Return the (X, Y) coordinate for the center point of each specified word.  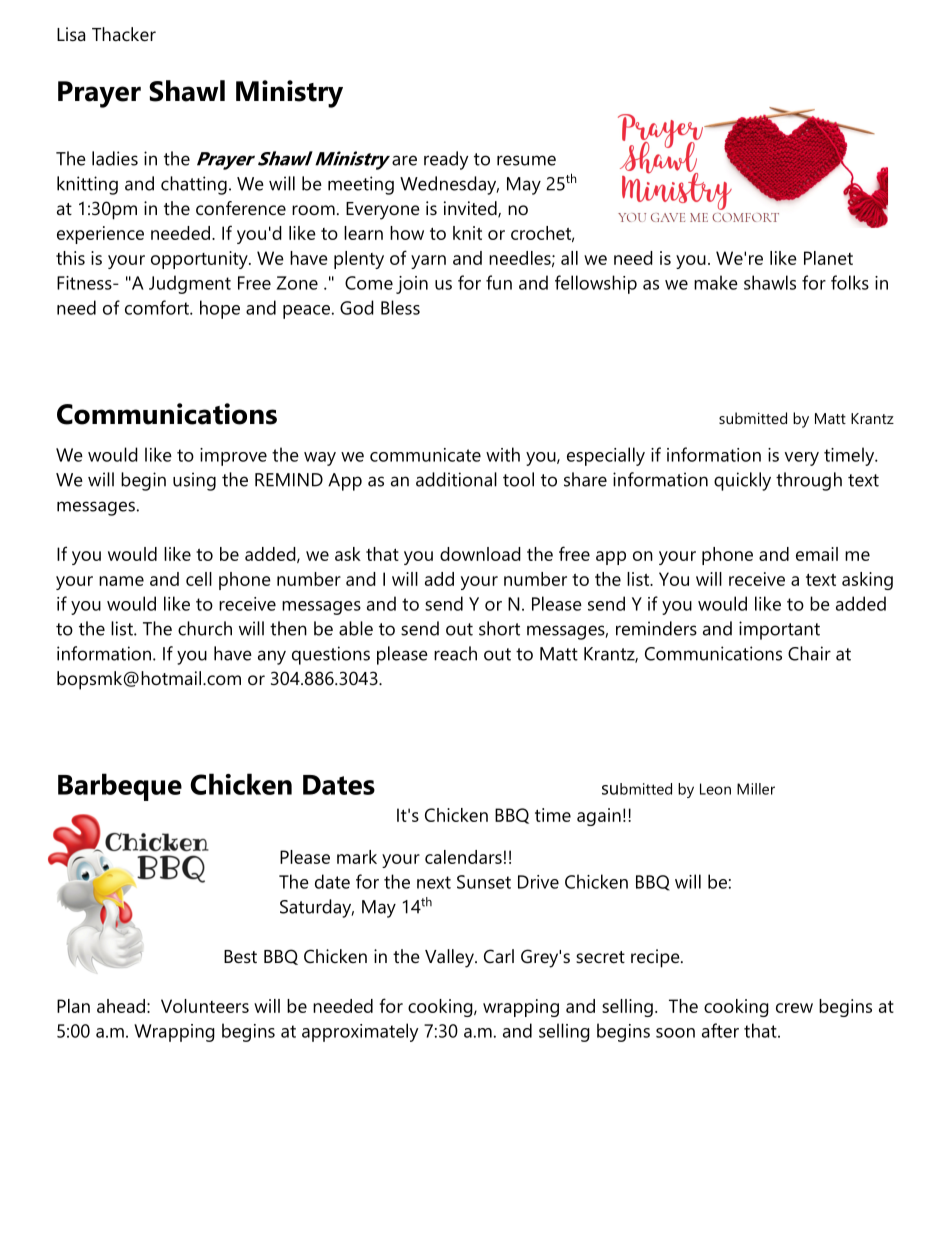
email (817, 554)
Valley (450, 958)
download (480, 554)
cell (199, 579)
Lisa (71, 34)
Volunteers (205, 1006)
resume (526, 160)
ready (446, 160)
